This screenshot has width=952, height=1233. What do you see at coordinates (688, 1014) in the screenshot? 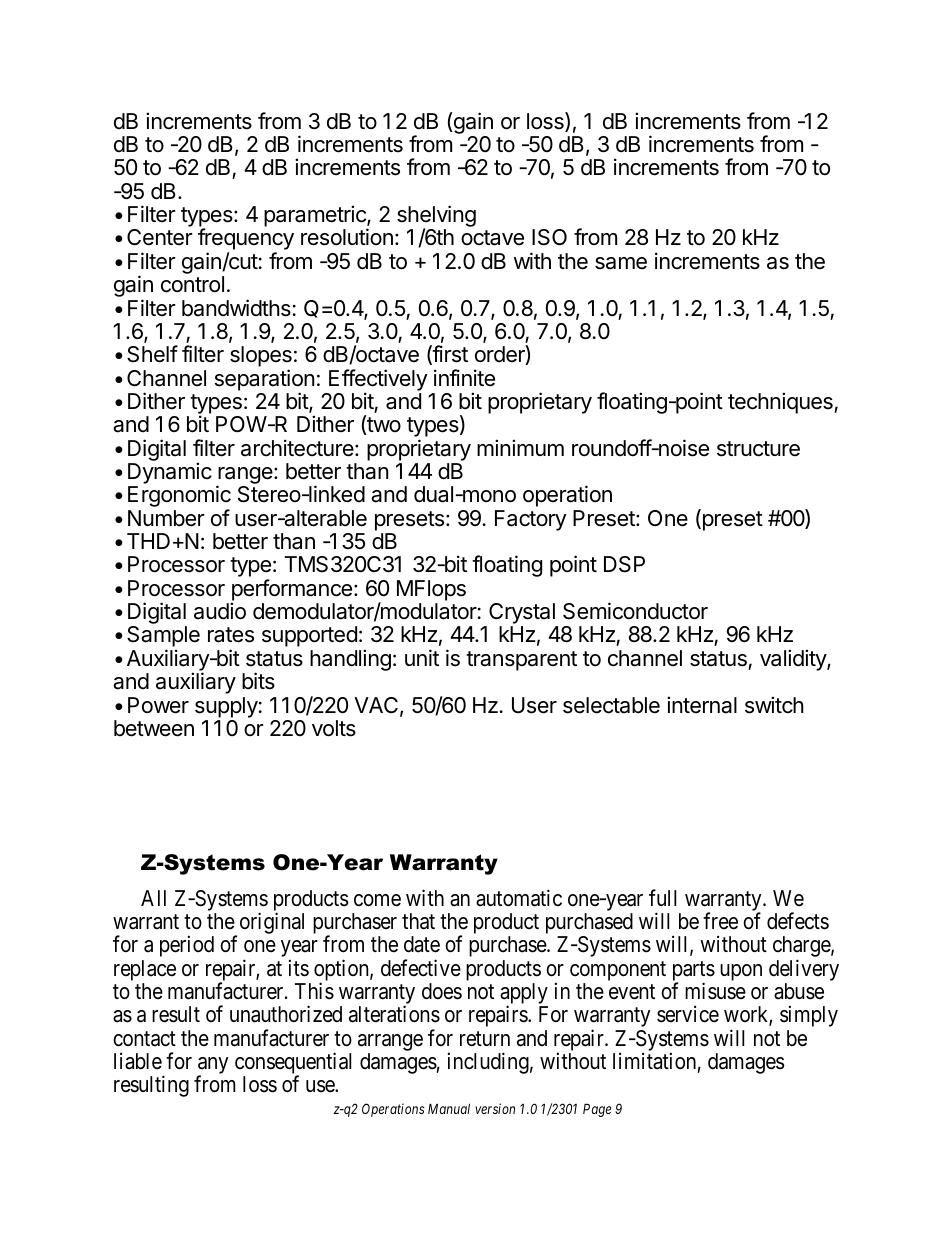
I see `service` at bounding box center [688, 1014].
